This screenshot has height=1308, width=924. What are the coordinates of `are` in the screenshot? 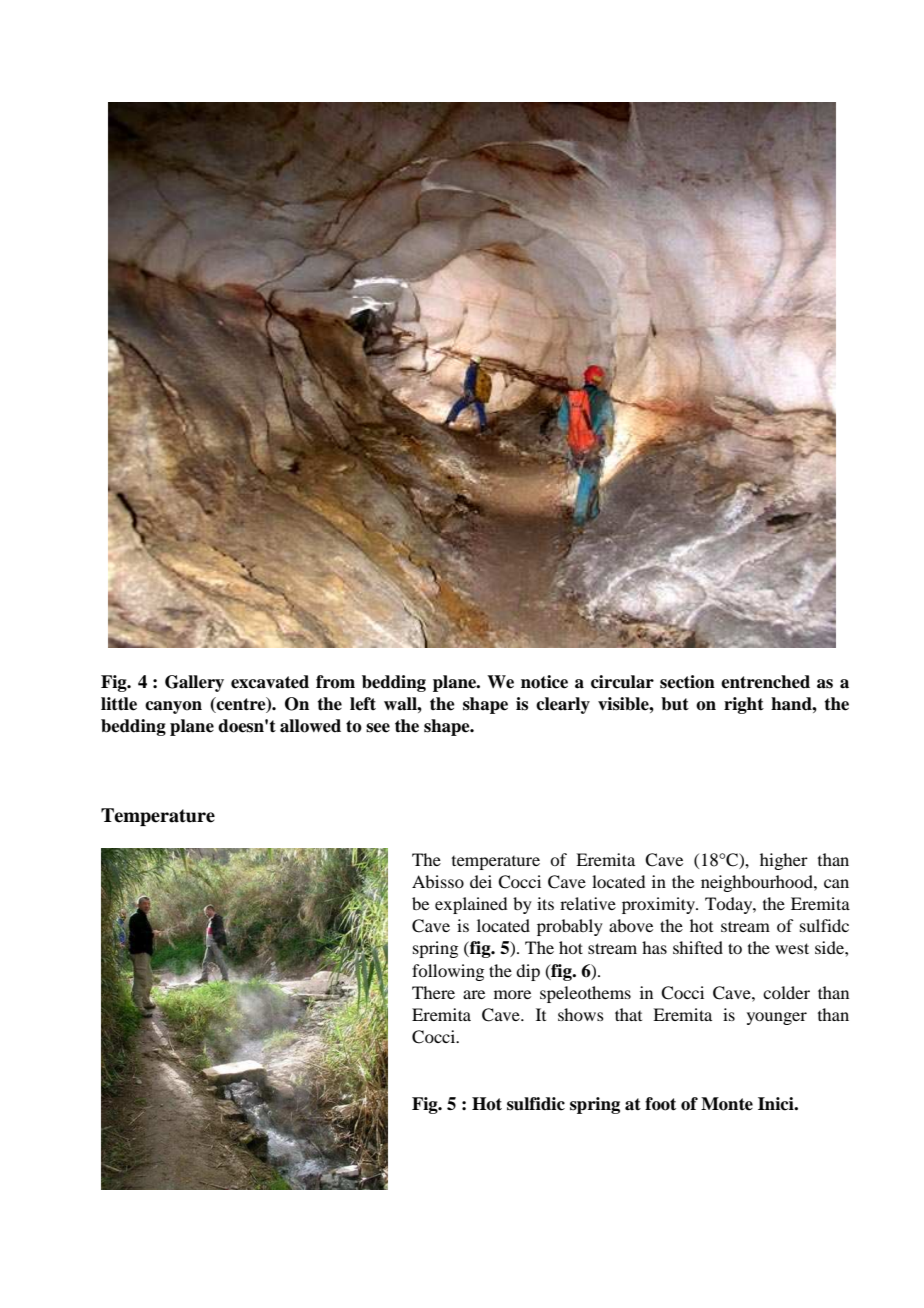 It's located at (474, 994).
